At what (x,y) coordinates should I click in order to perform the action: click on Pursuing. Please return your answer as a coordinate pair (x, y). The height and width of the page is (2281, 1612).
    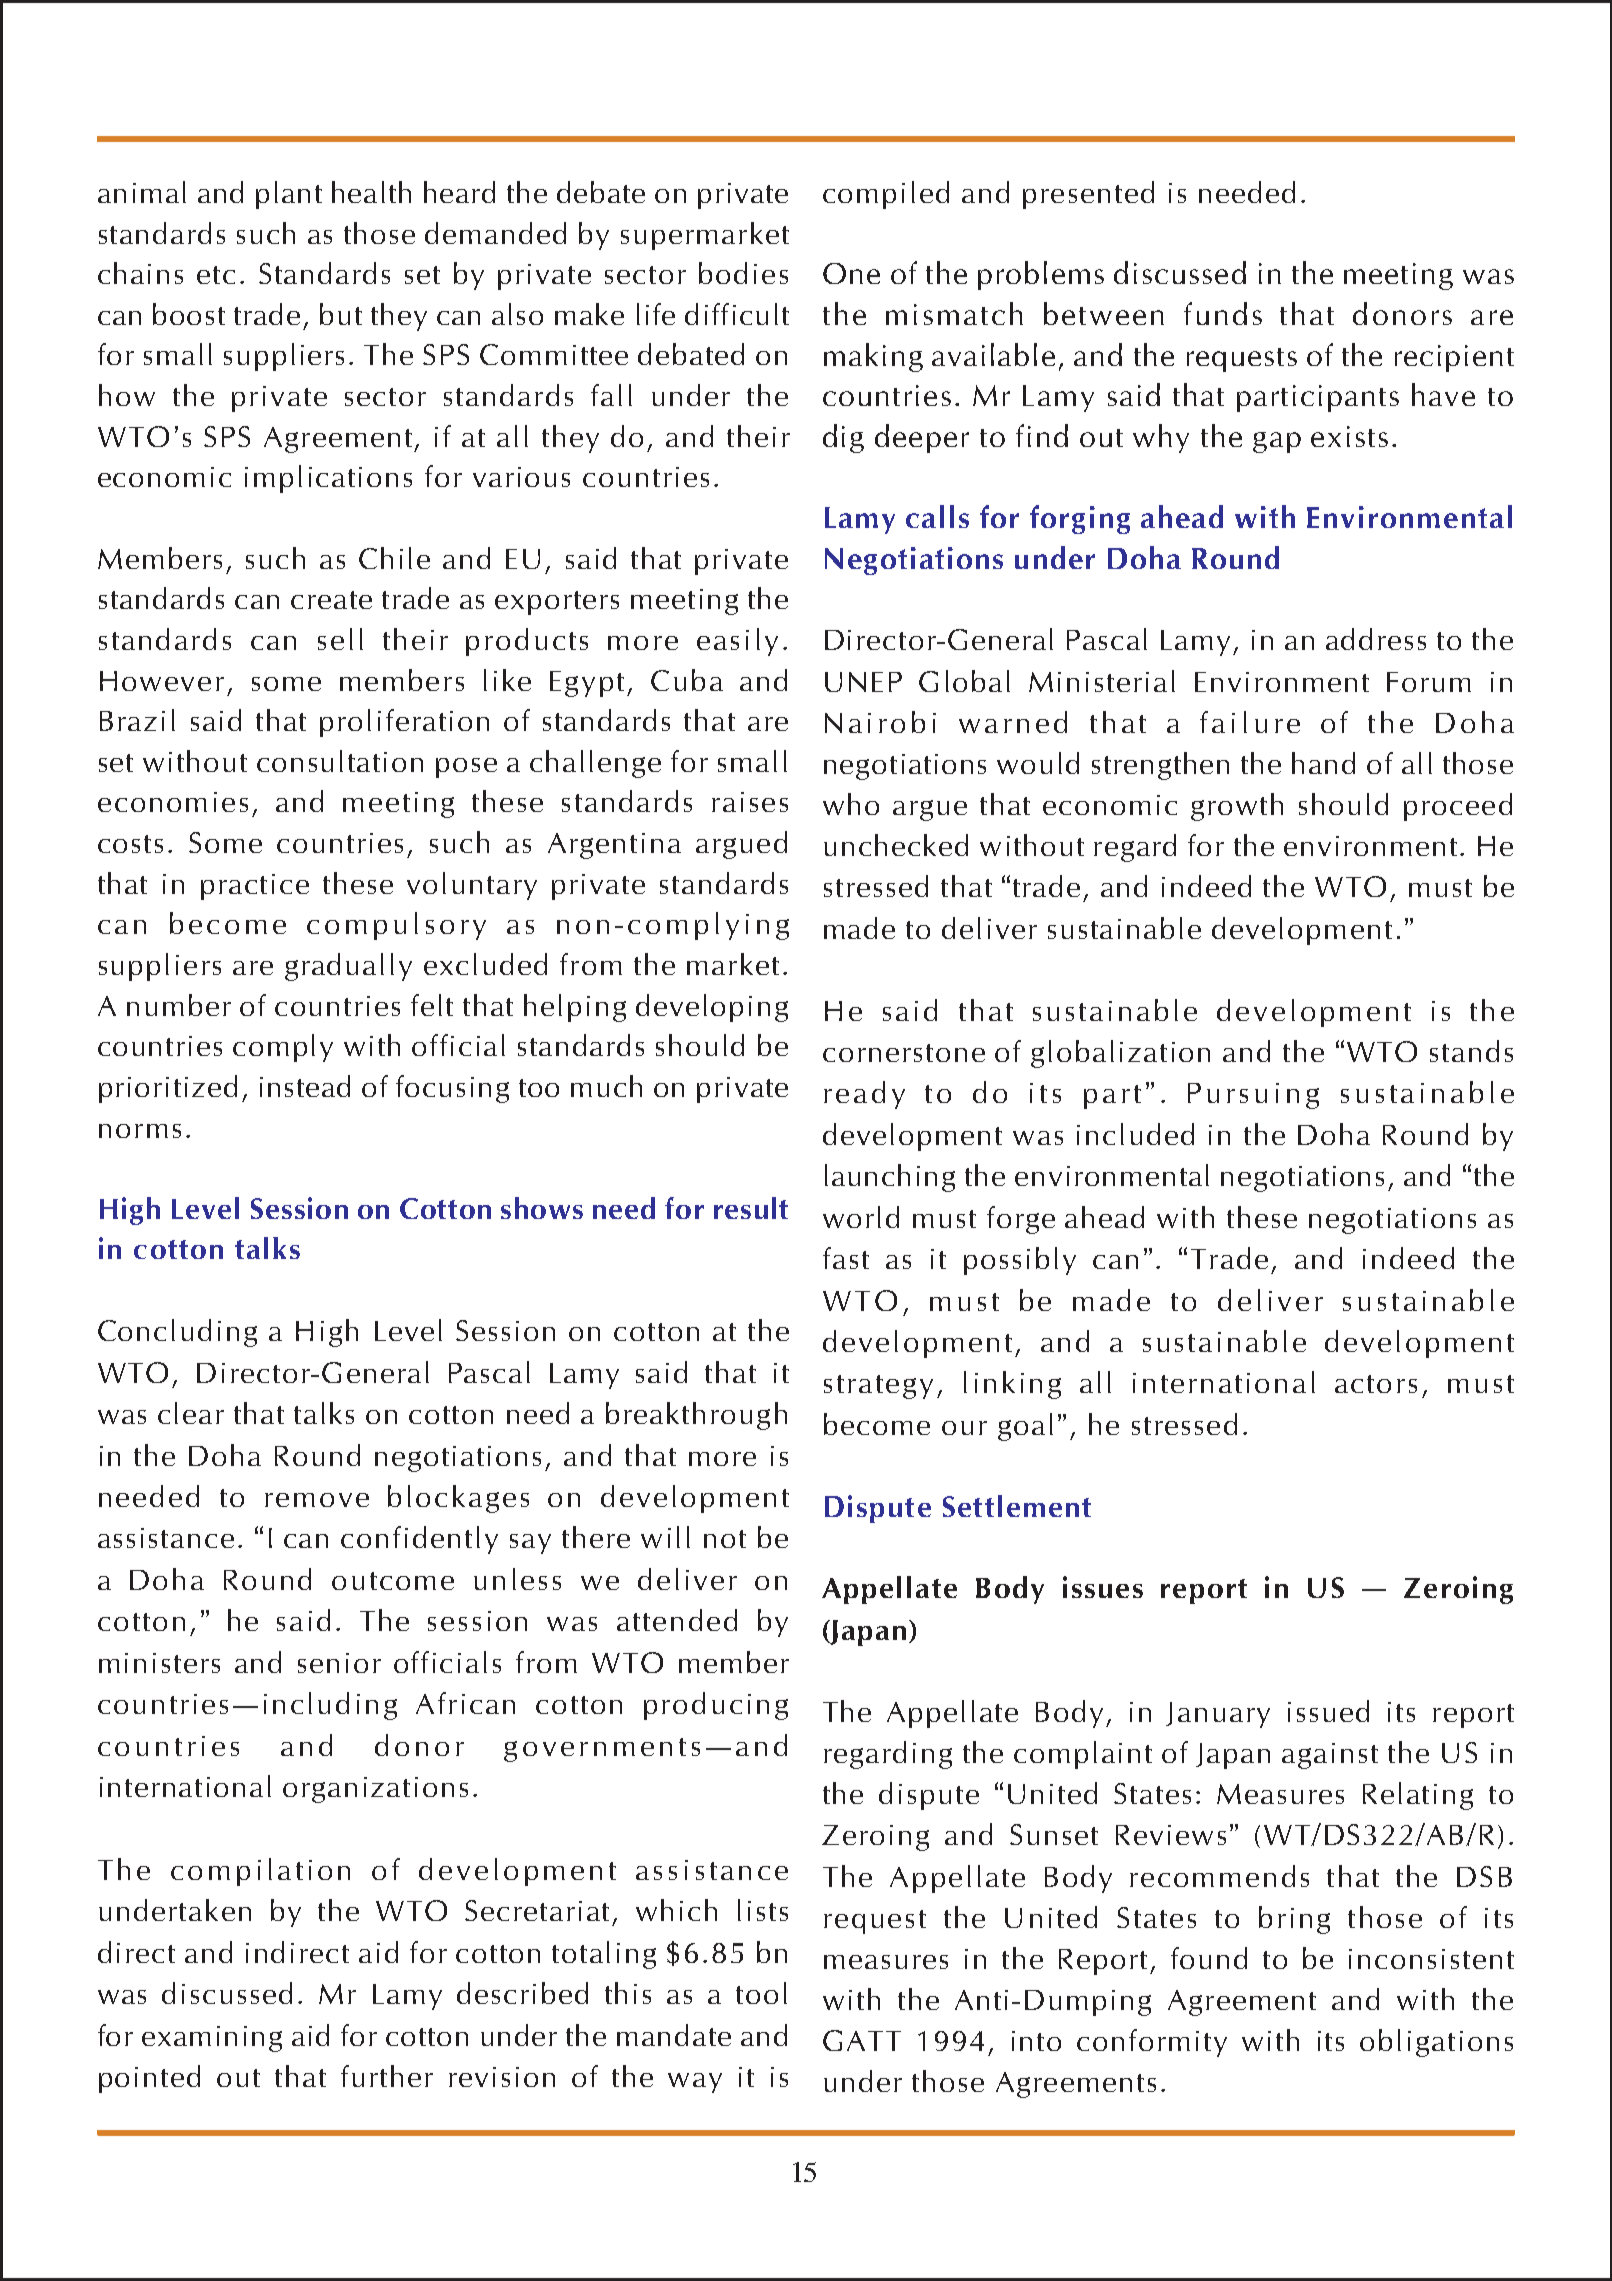
    Looking at the image, I should click on (1253, 1096).
